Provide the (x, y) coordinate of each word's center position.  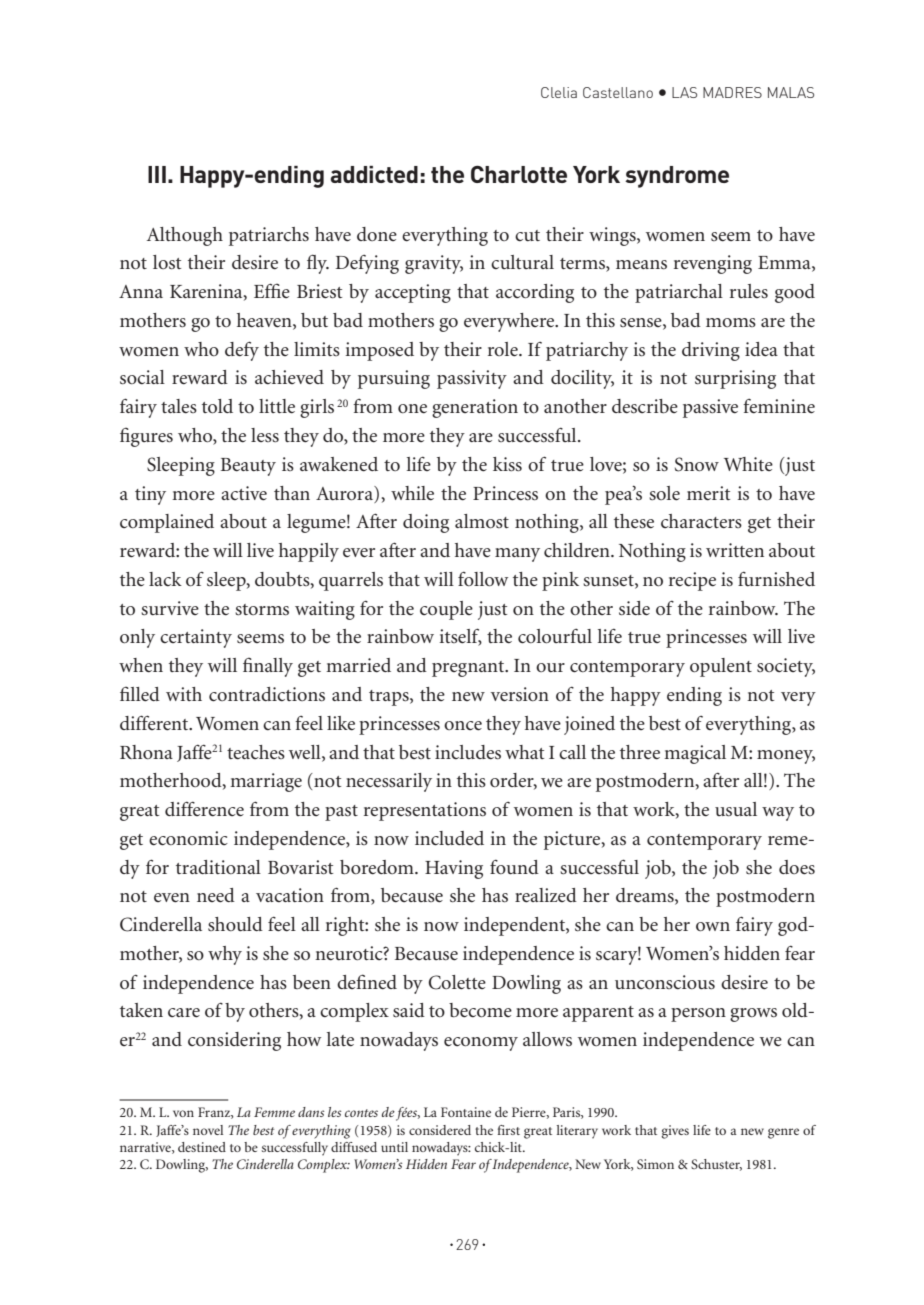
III (157, 174)
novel (208, 1130)
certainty (196, 638)
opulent (721, 667)
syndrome (677, 177)
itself (461, 637)
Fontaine (466, 1112)
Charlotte (519, 174)
